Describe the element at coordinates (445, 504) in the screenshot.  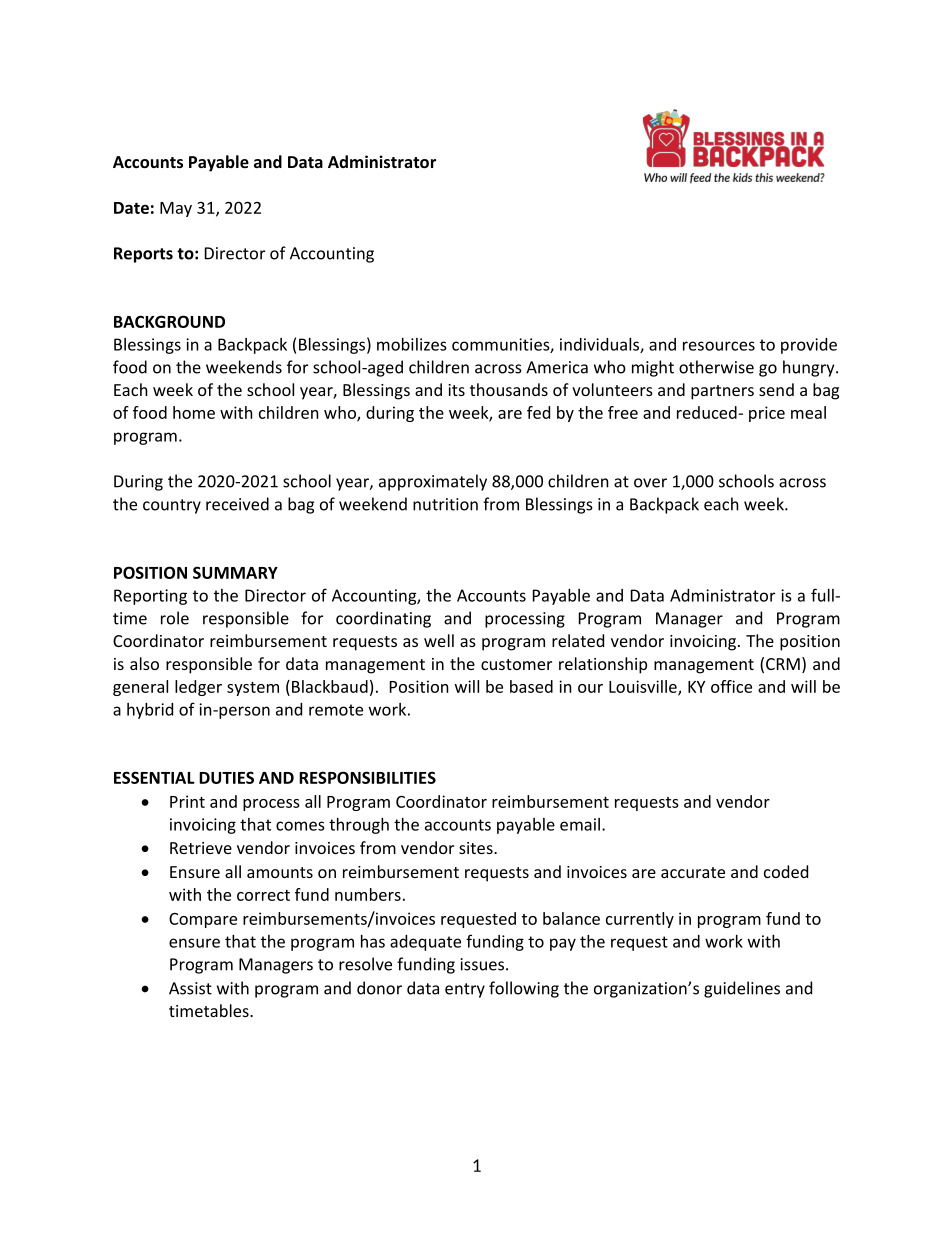
I see `nutrition` at that location.
